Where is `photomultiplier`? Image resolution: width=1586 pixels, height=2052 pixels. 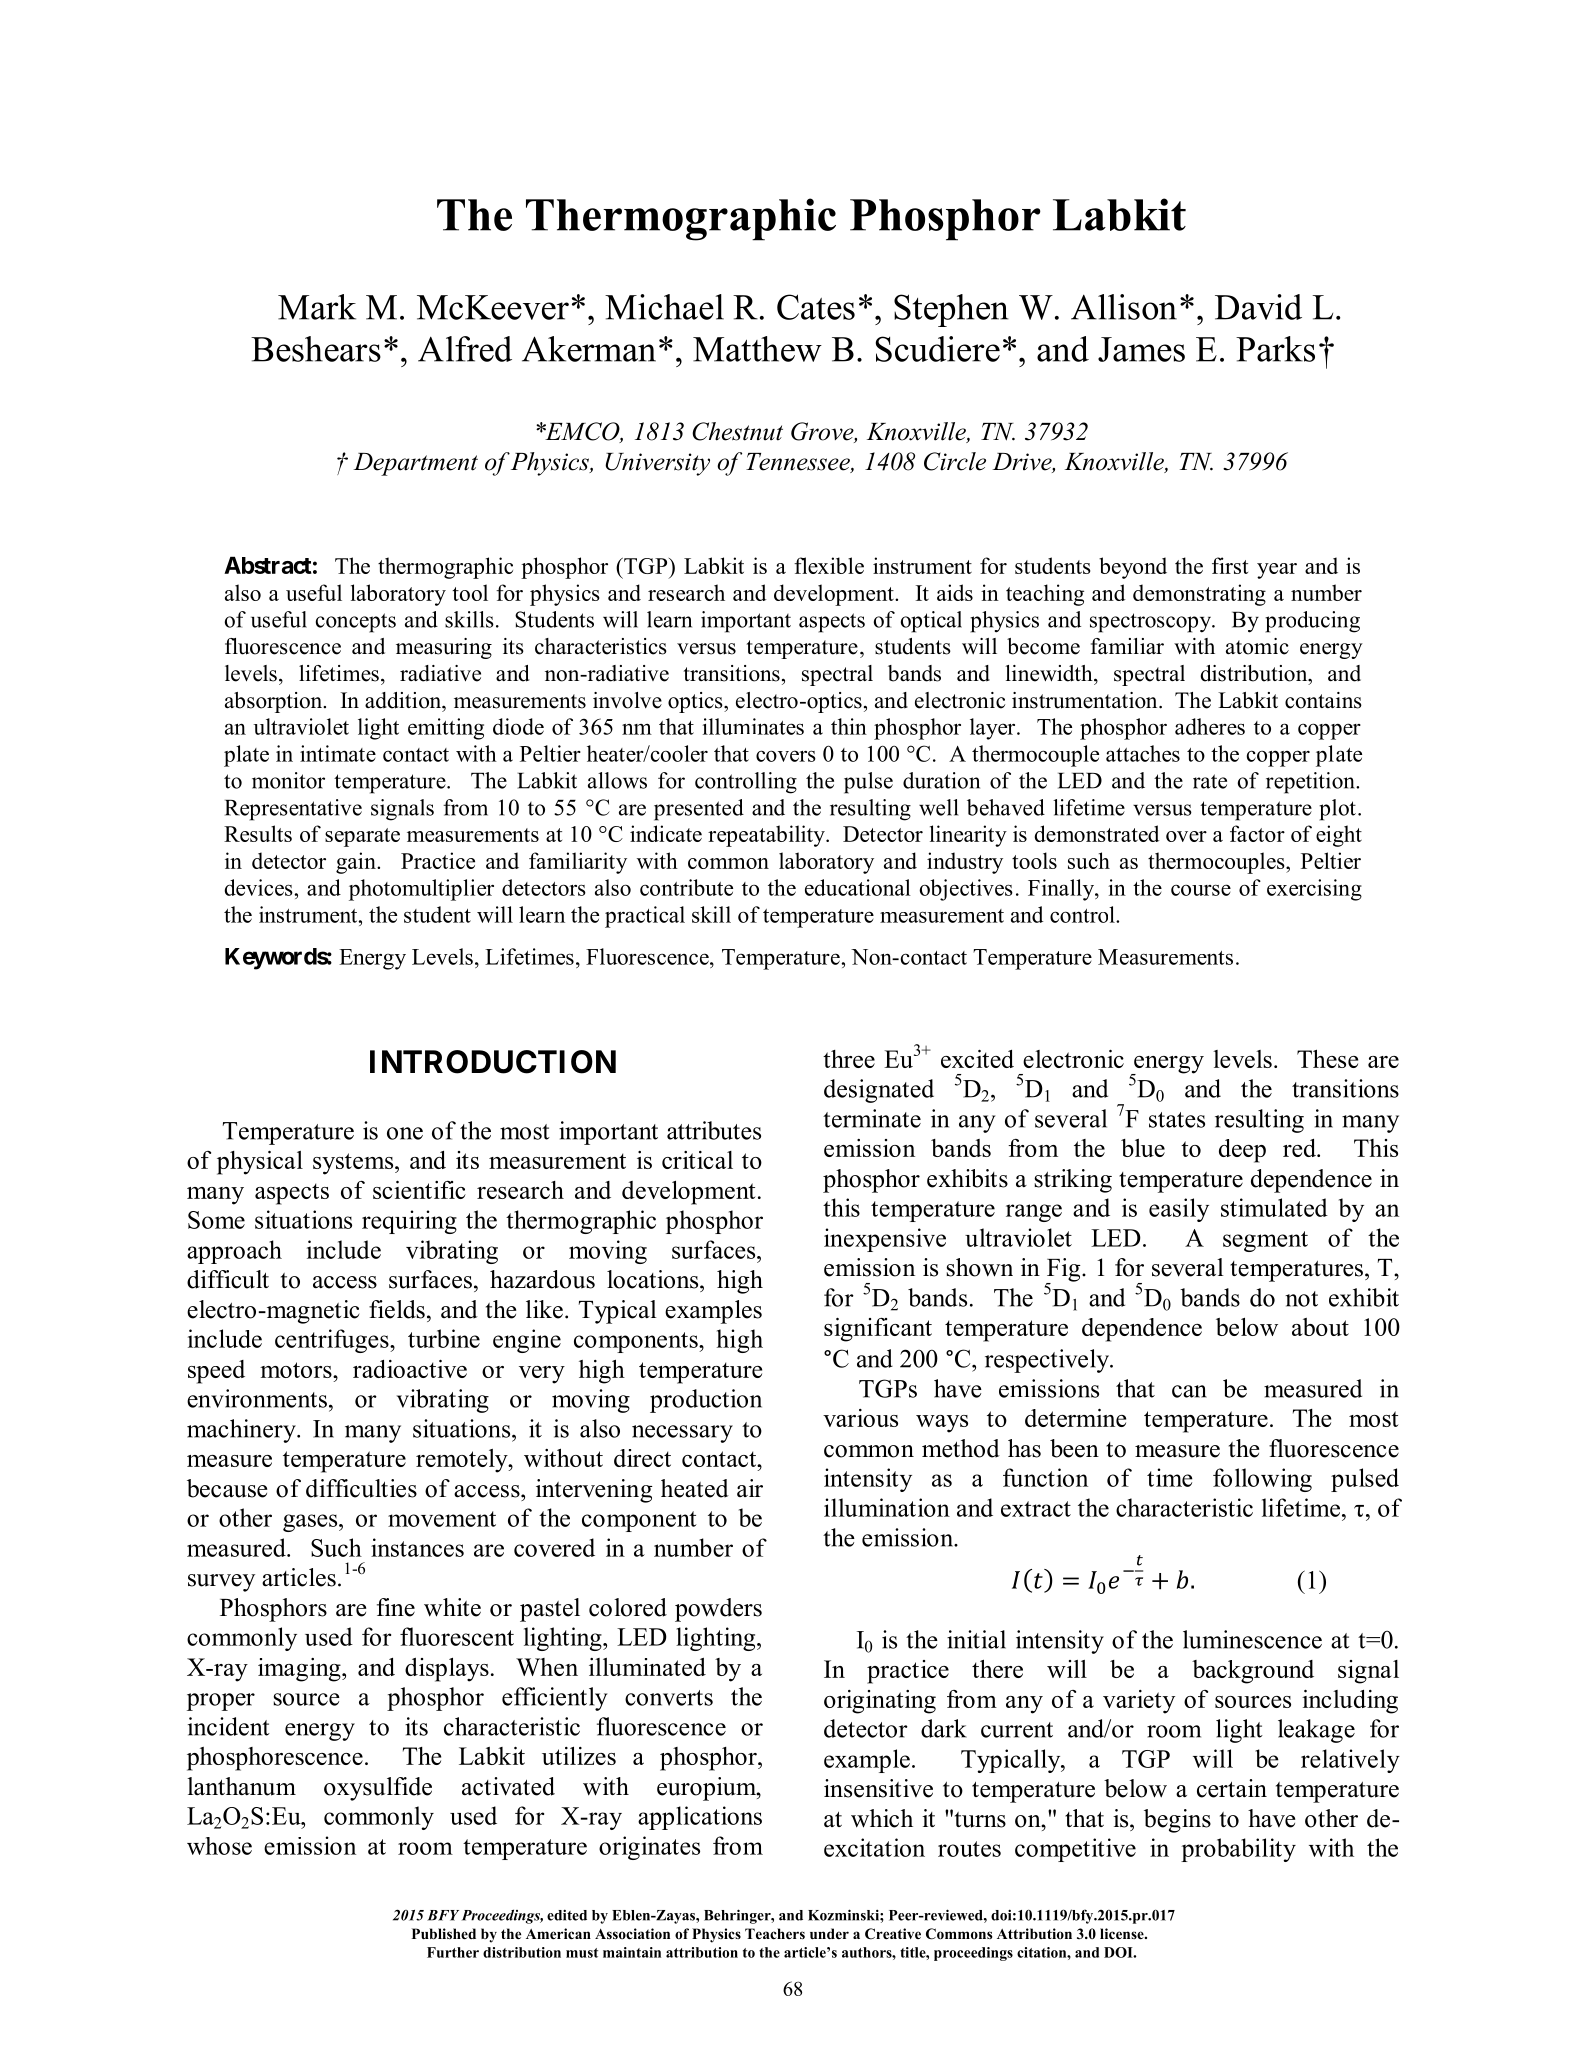 photomultiplier is located at coordinates (421, 890).
